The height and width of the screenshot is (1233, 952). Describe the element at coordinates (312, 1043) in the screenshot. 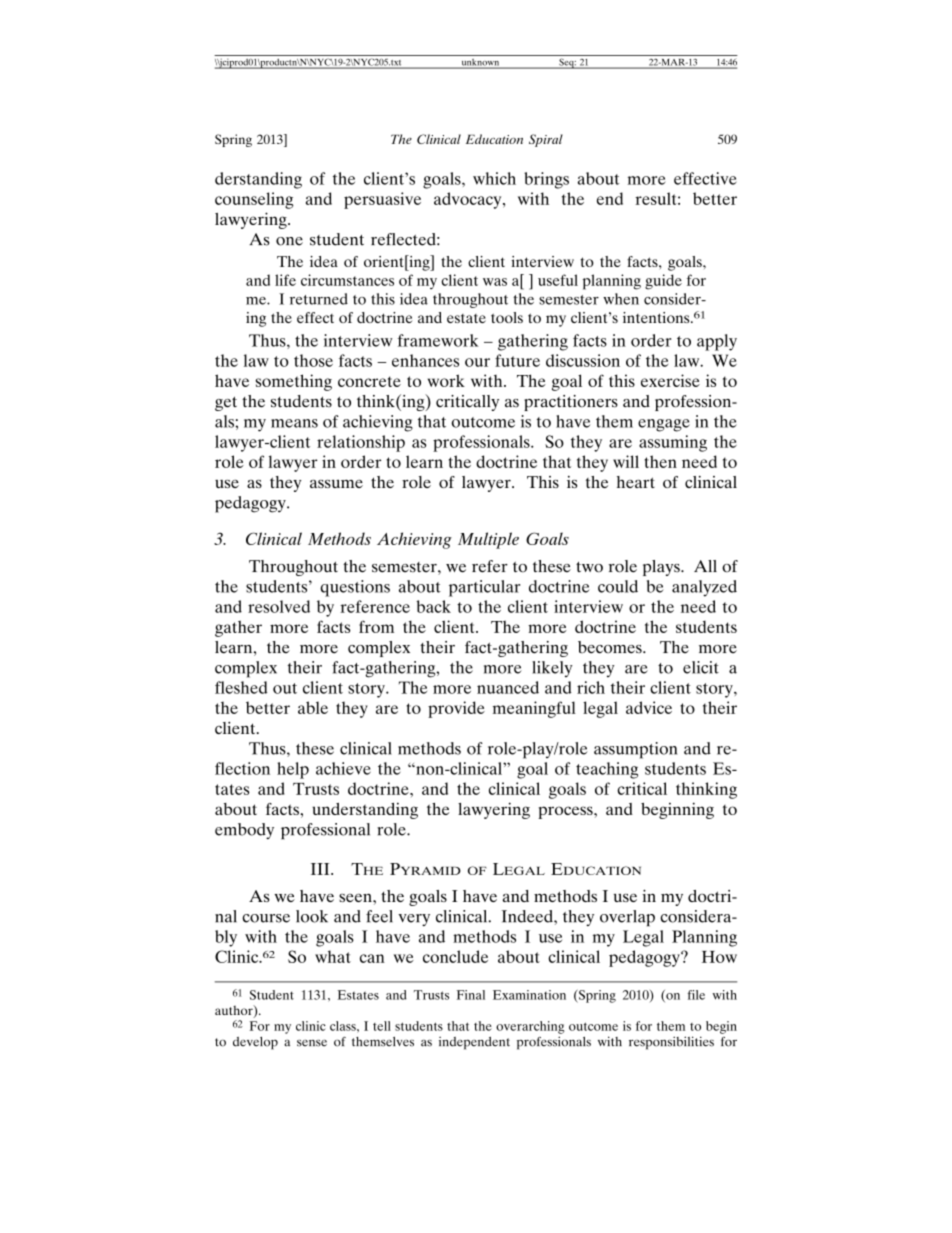

I see `sense` at that location.
